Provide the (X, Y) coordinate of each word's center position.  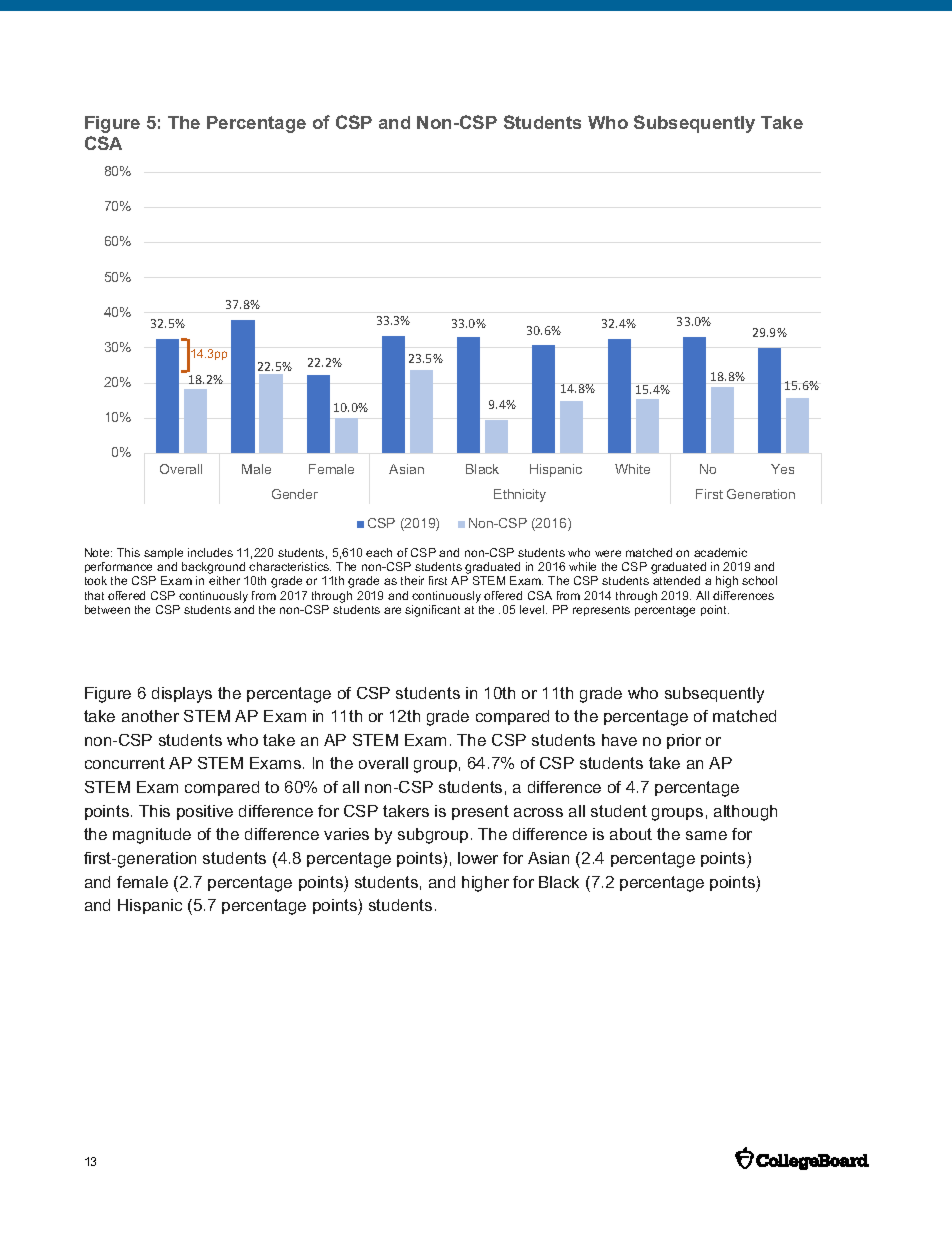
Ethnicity (520, 495)
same (706, 835)
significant (432, 611)
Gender (295, 494)
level (533, 609)
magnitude (152, 836)
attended (676, 580)
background (215, 569)
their (412, 580)
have (619, 740)
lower (478, 858)
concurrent (125, 763)
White (632, 469)
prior (684, 741)
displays (182, 695)
